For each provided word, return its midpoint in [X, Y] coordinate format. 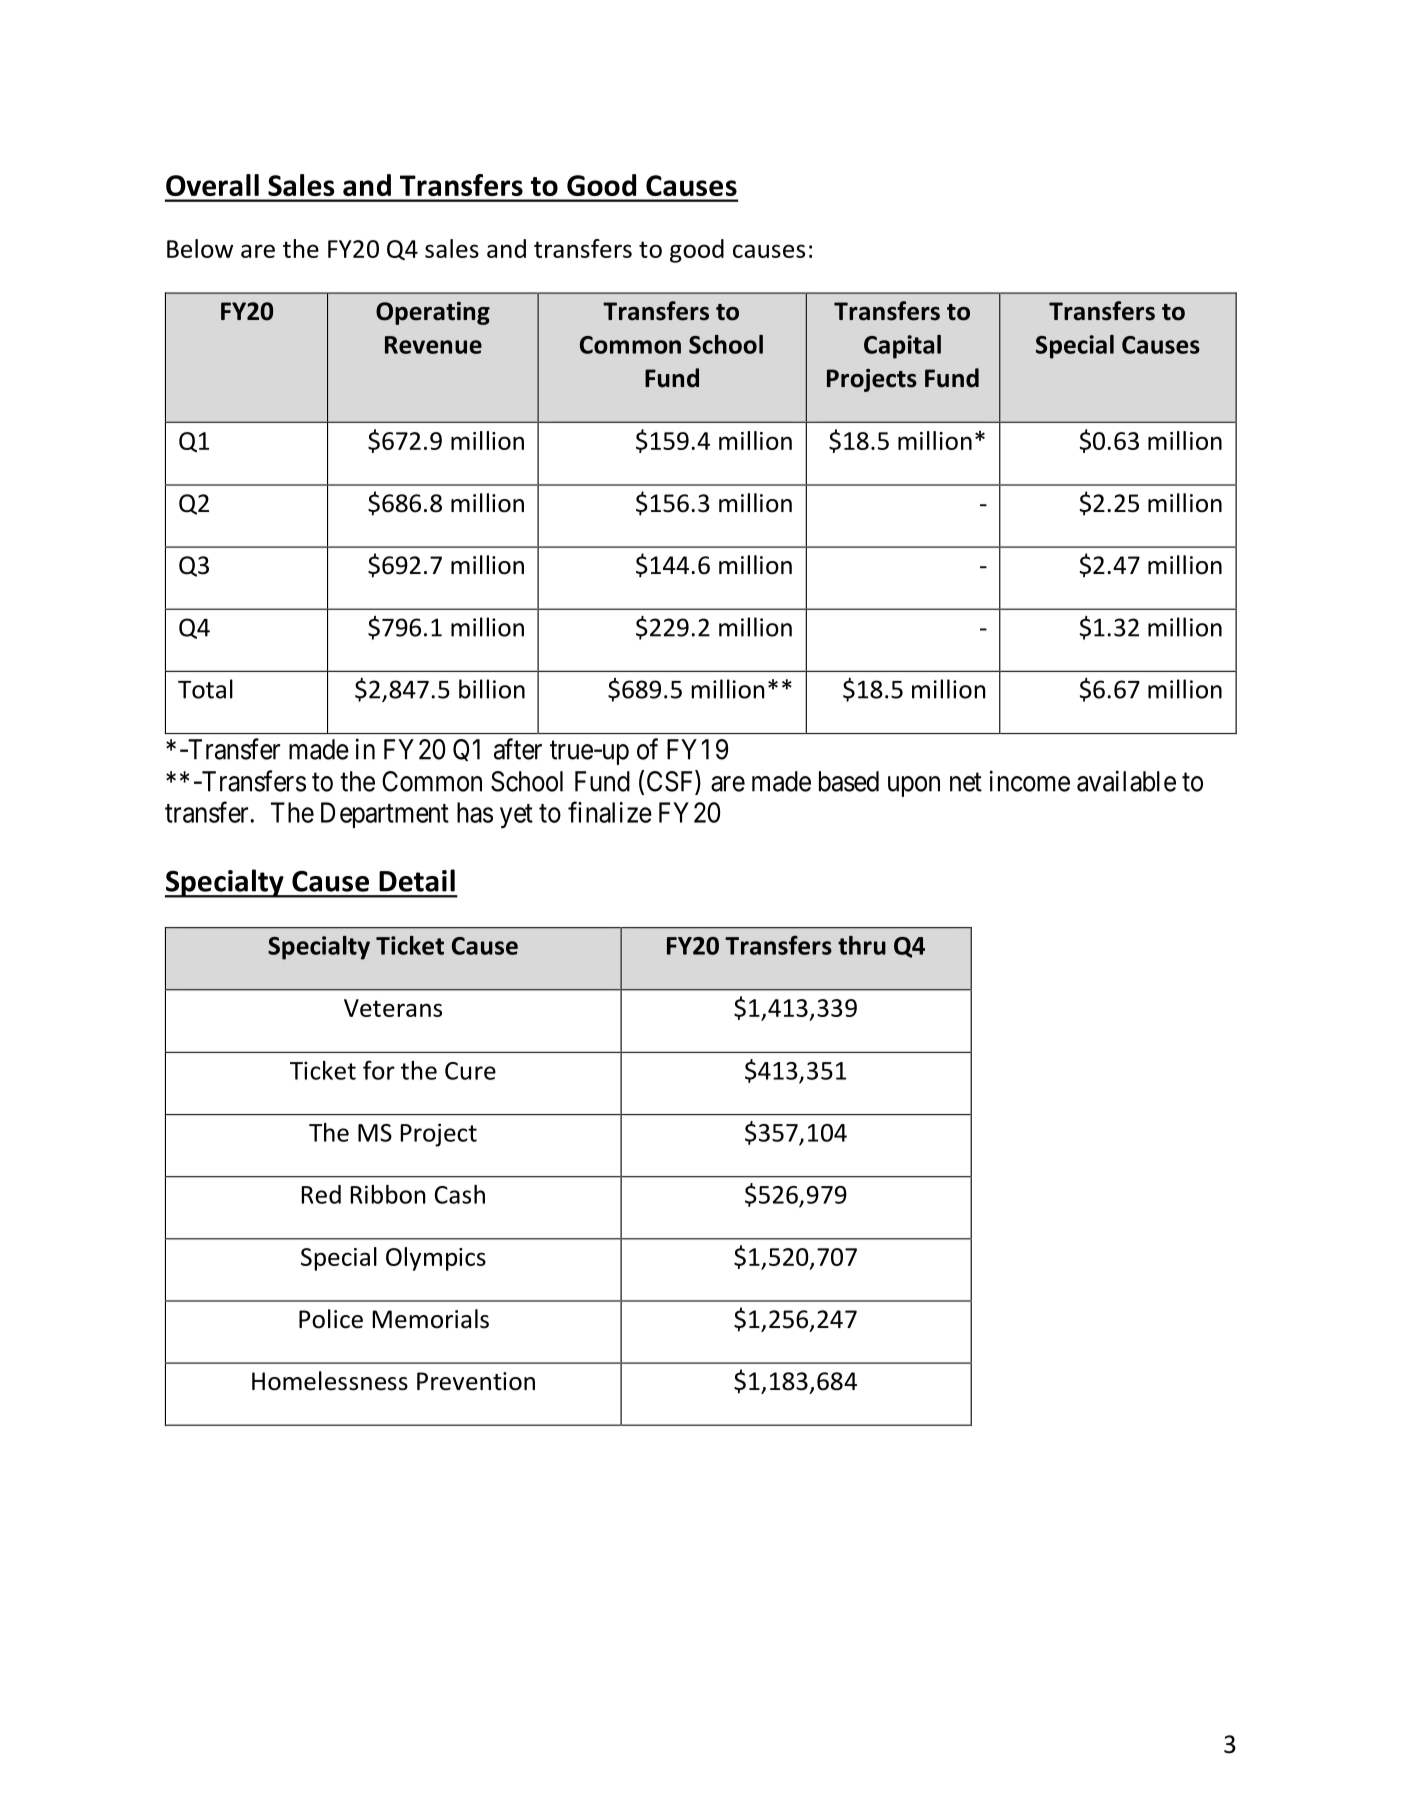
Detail [417, 880]
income [1030, 781]
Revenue [433, 345]
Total [205, 689]
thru [862, 945]
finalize [610, 812]
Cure [470, 1071]
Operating [433, 313]
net [966, 782]
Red [321, 1194]
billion [492, 689]
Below [200, 248]
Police [331, 1319]
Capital [902, 347]
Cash [460, 1194]
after [518, 749]
